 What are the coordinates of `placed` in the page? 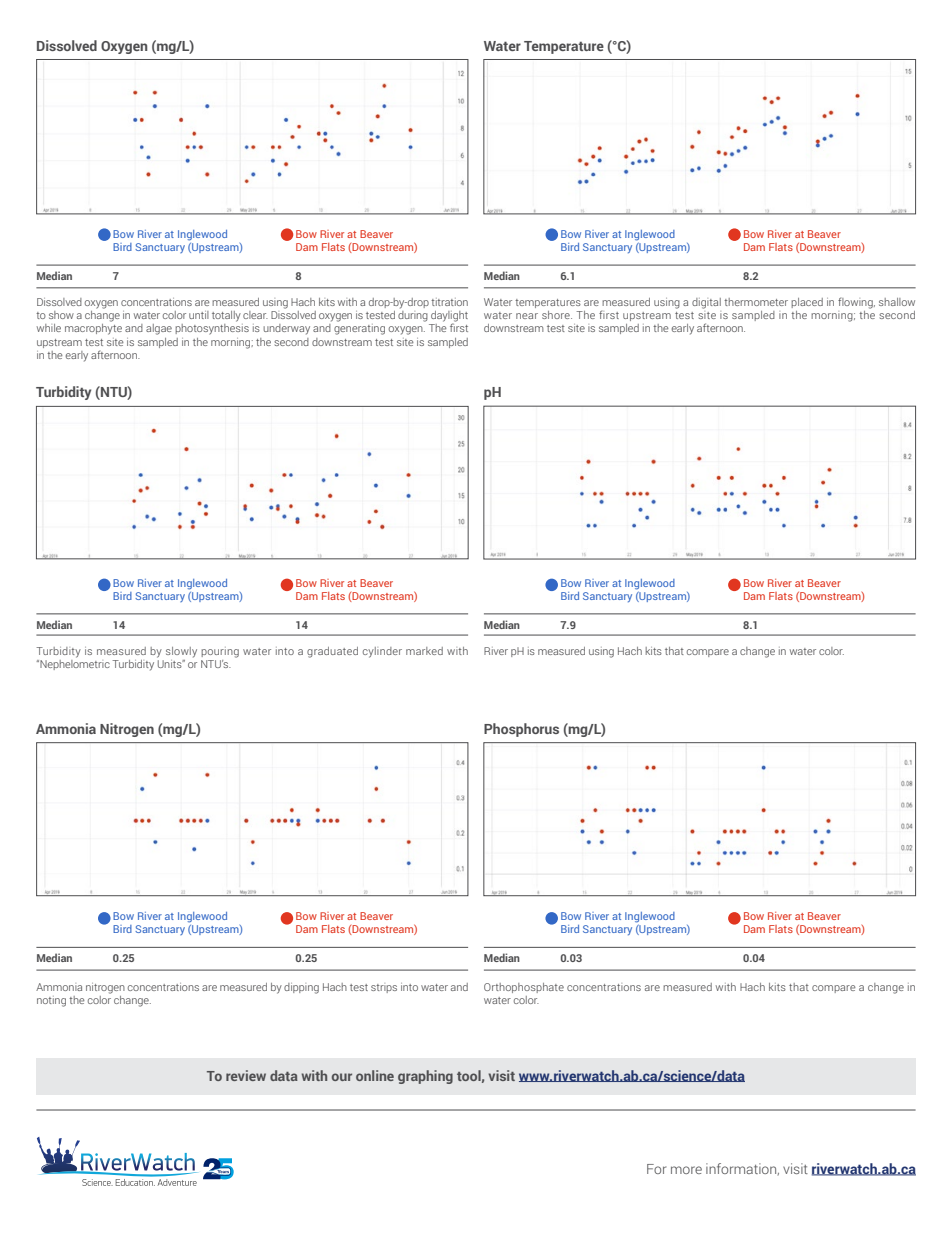 It's located at (807, 303).
